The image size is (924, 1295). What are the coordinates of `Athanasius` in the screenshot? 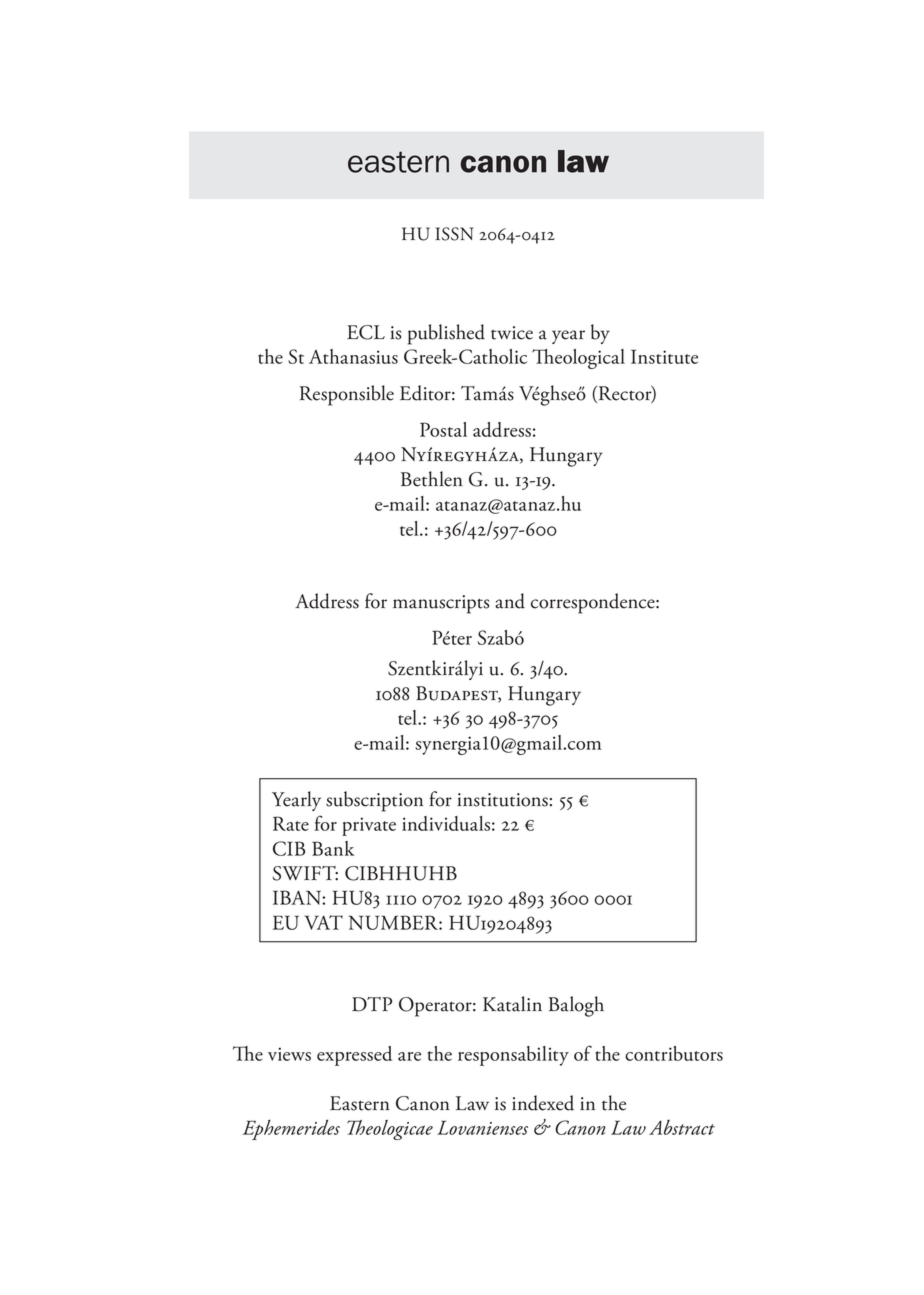 It's located at (353, 356).
